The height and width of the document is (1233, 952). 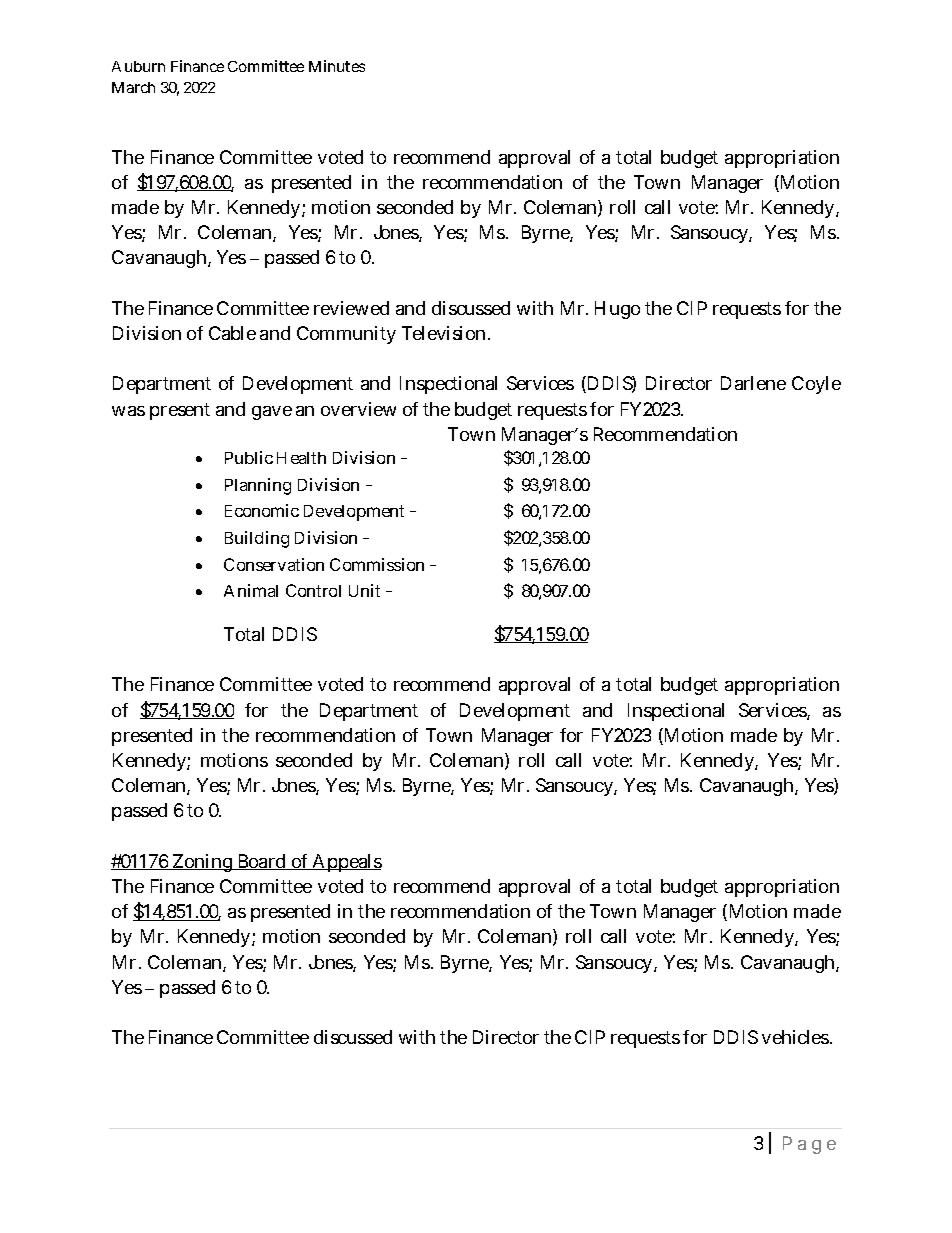 What do you see at coordinates (617, 310) in the document?
I see `Hugo` at bounding box center [617, 310].
